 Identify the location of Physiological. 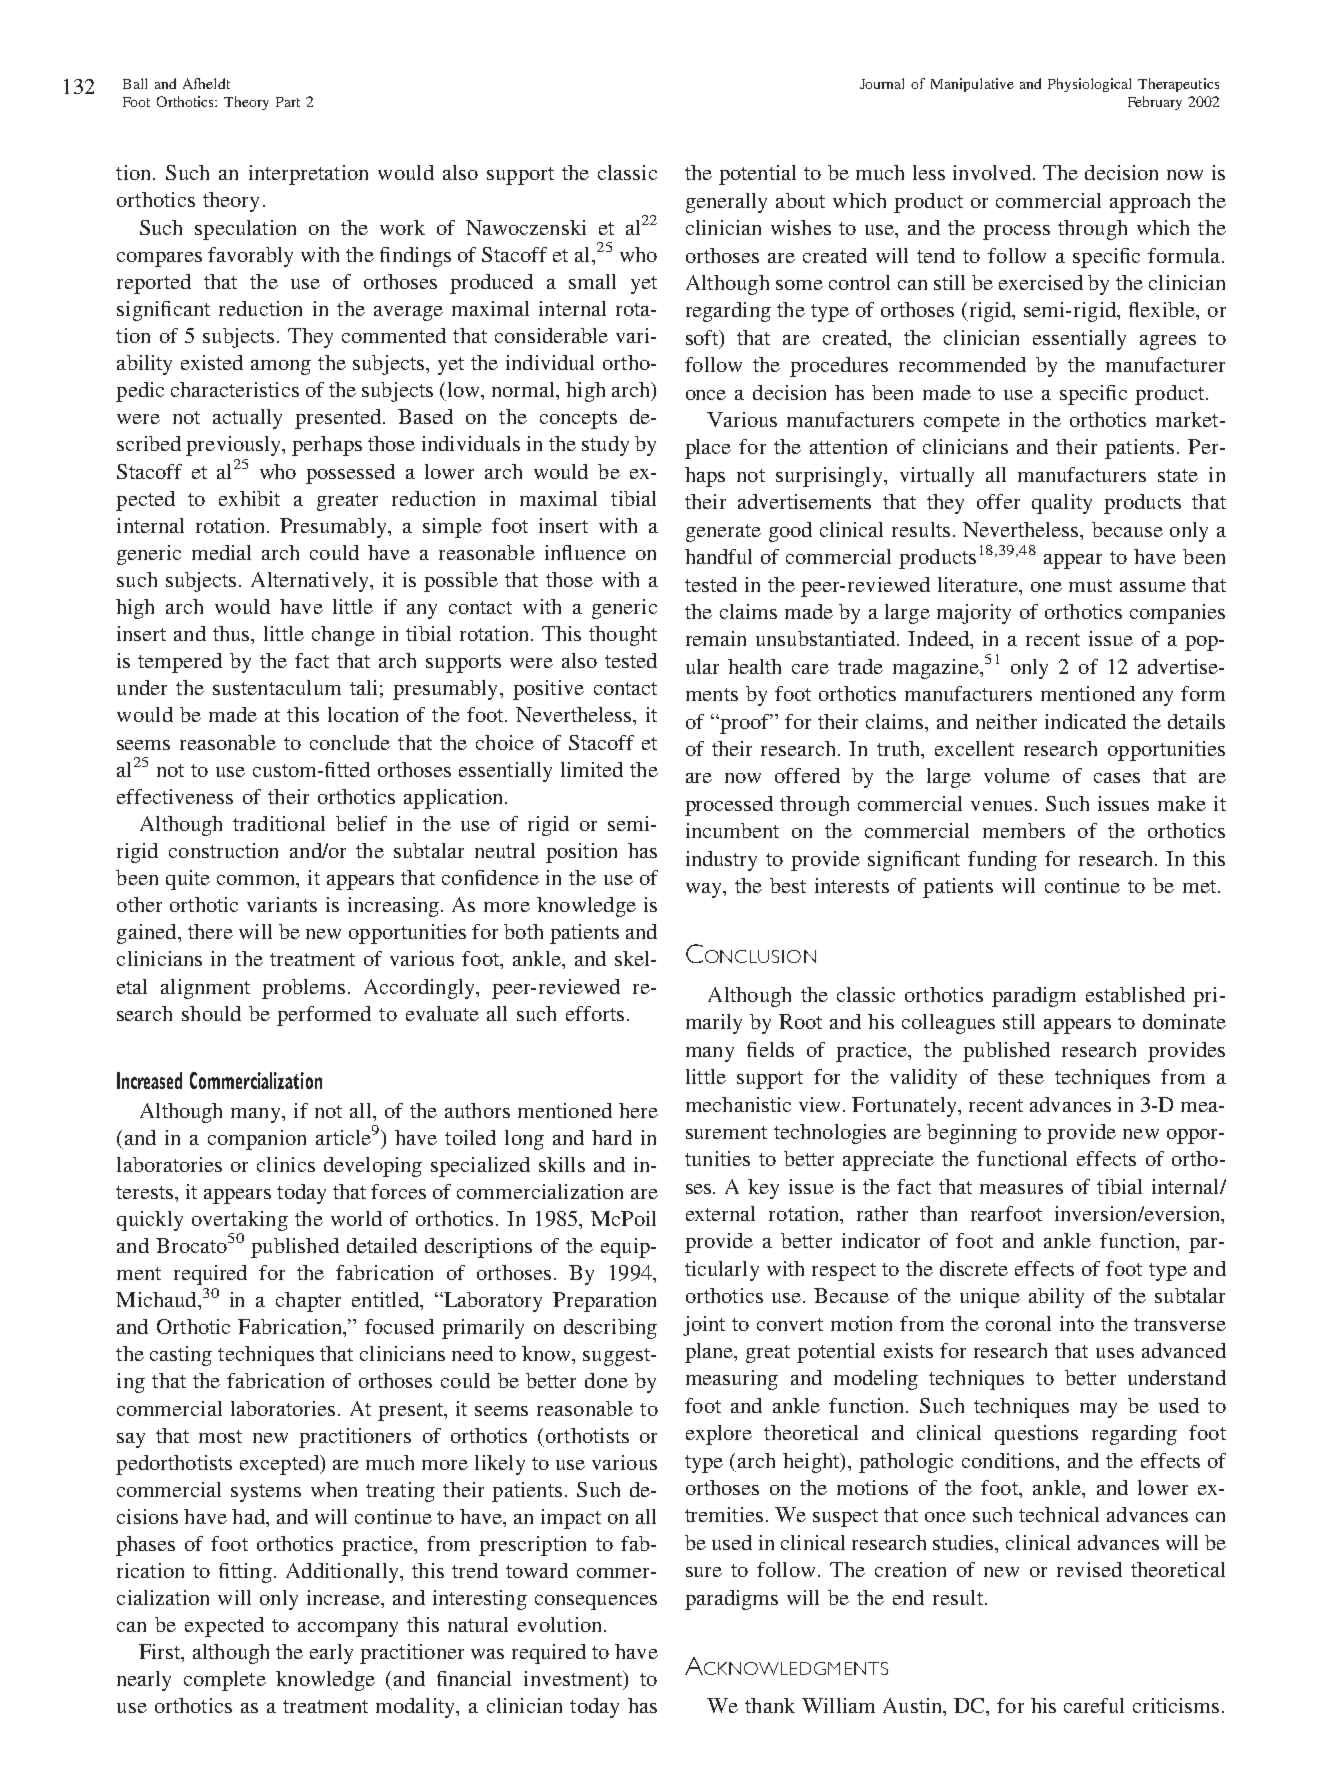
(1089, 85).
